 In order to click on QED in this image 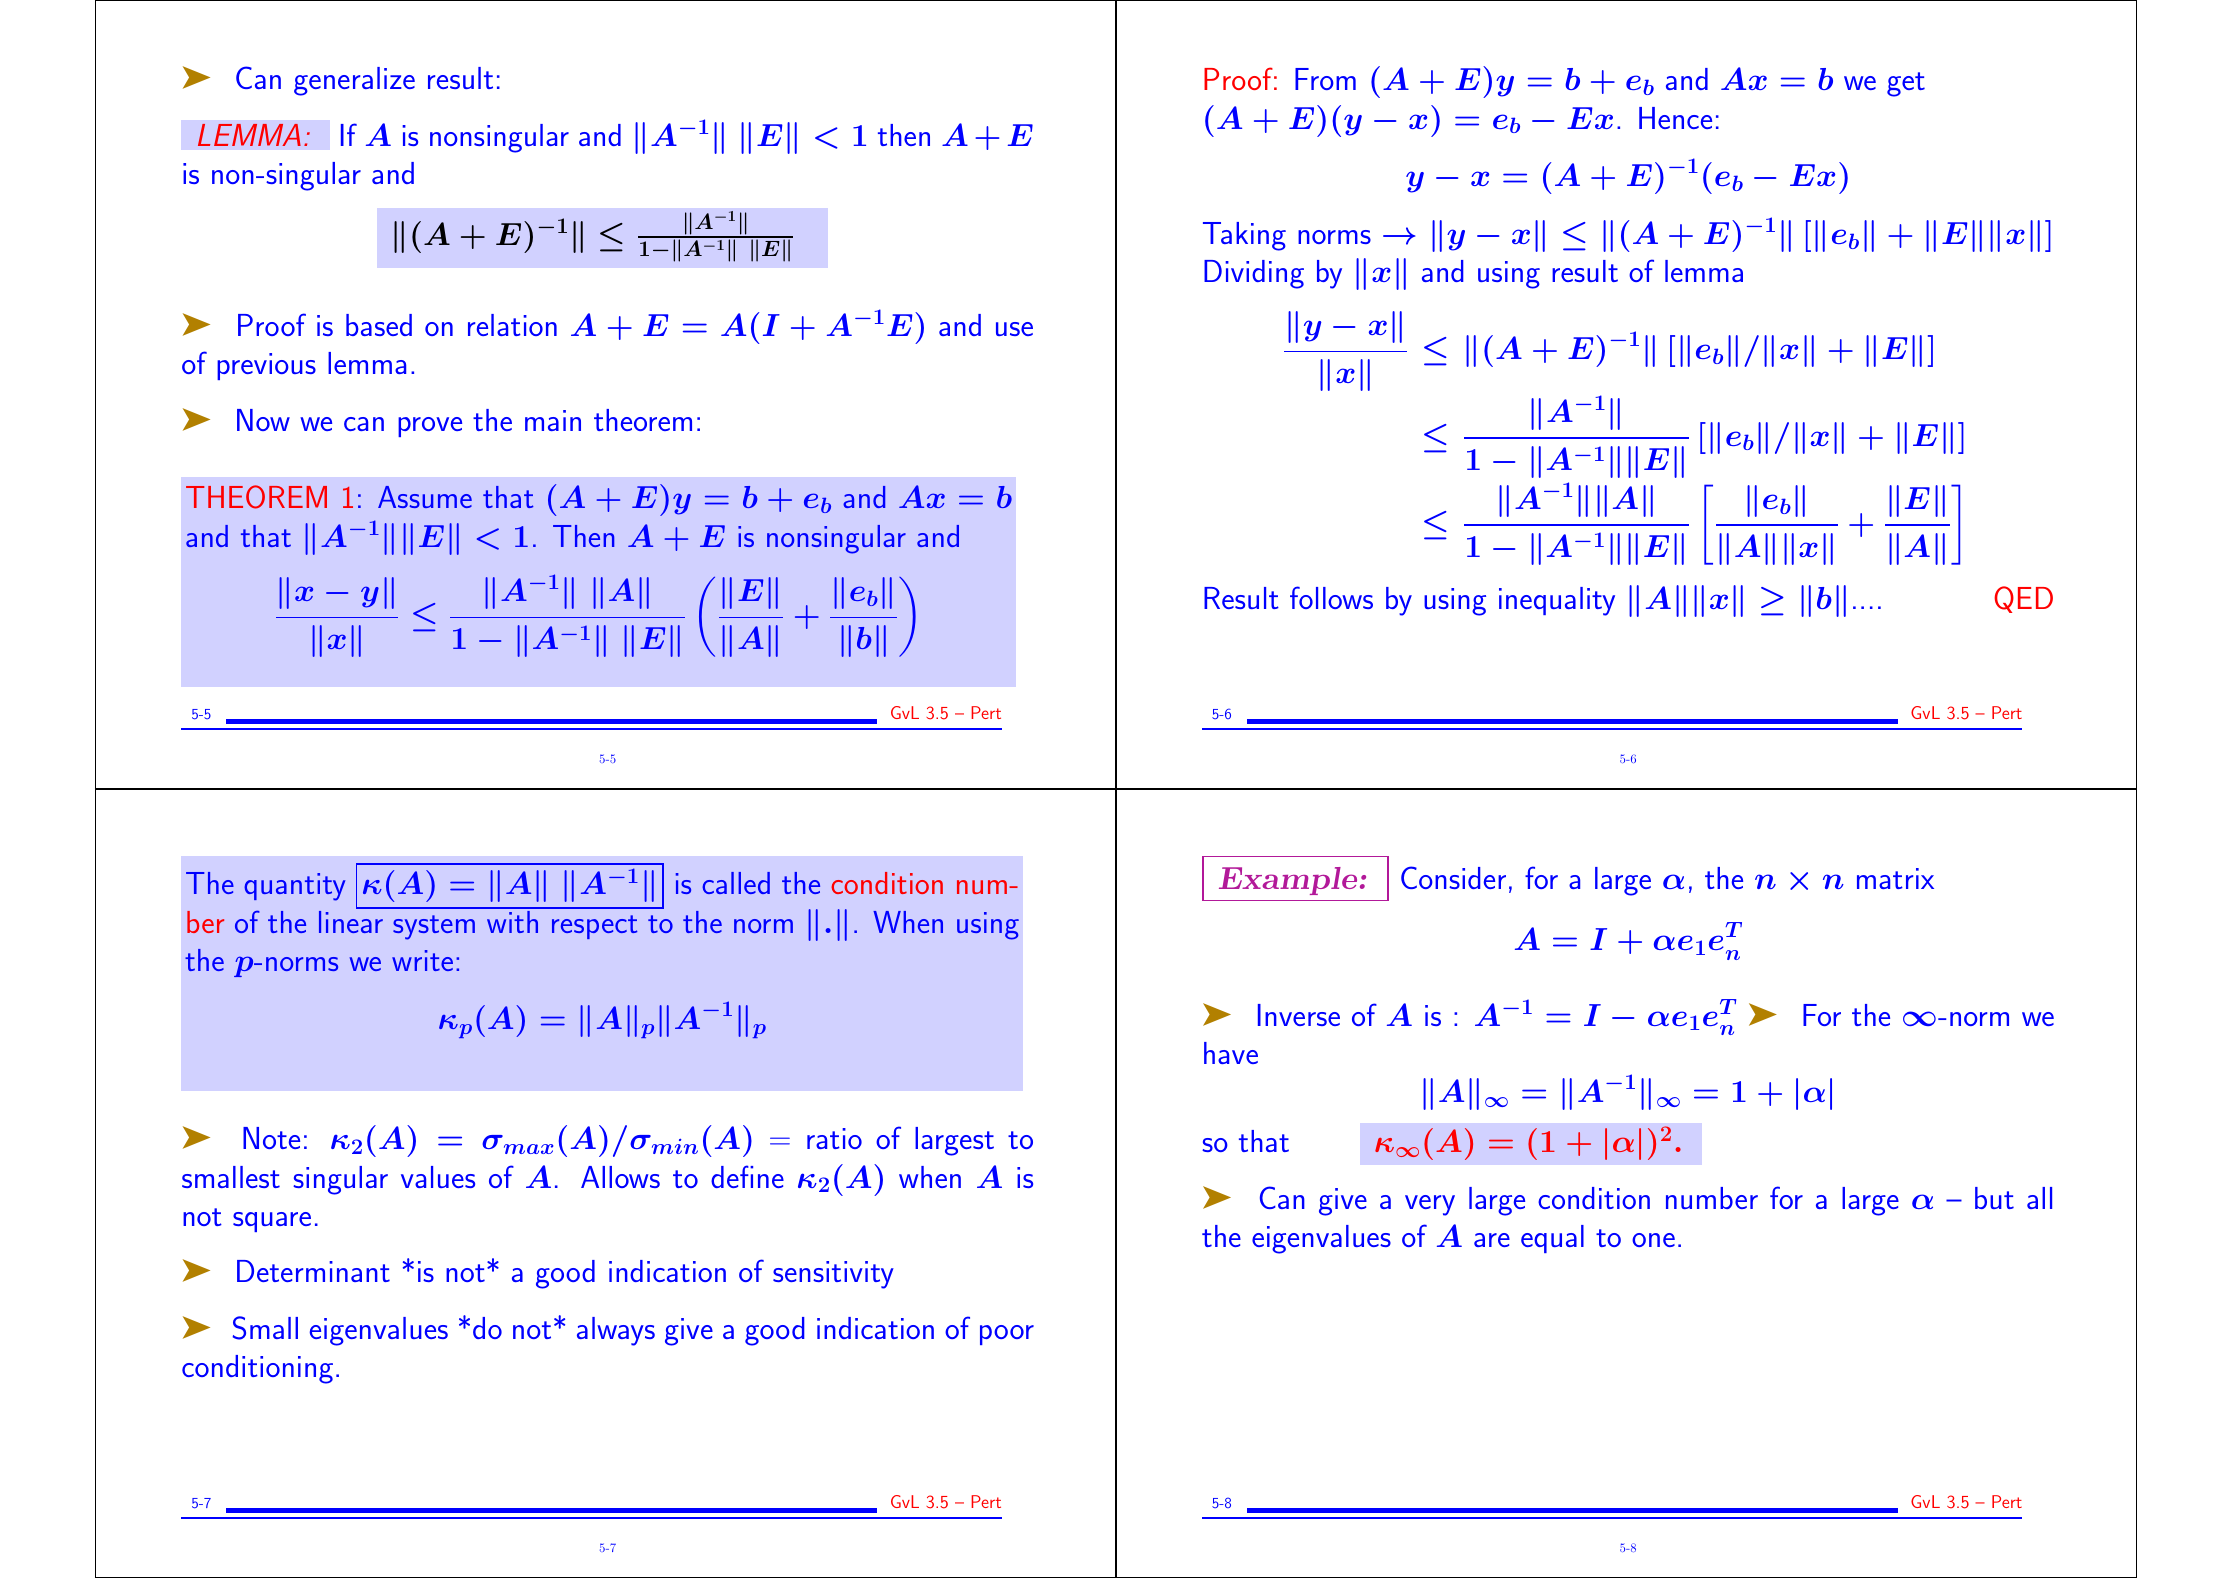, I will do `click(2023, 599)`.
